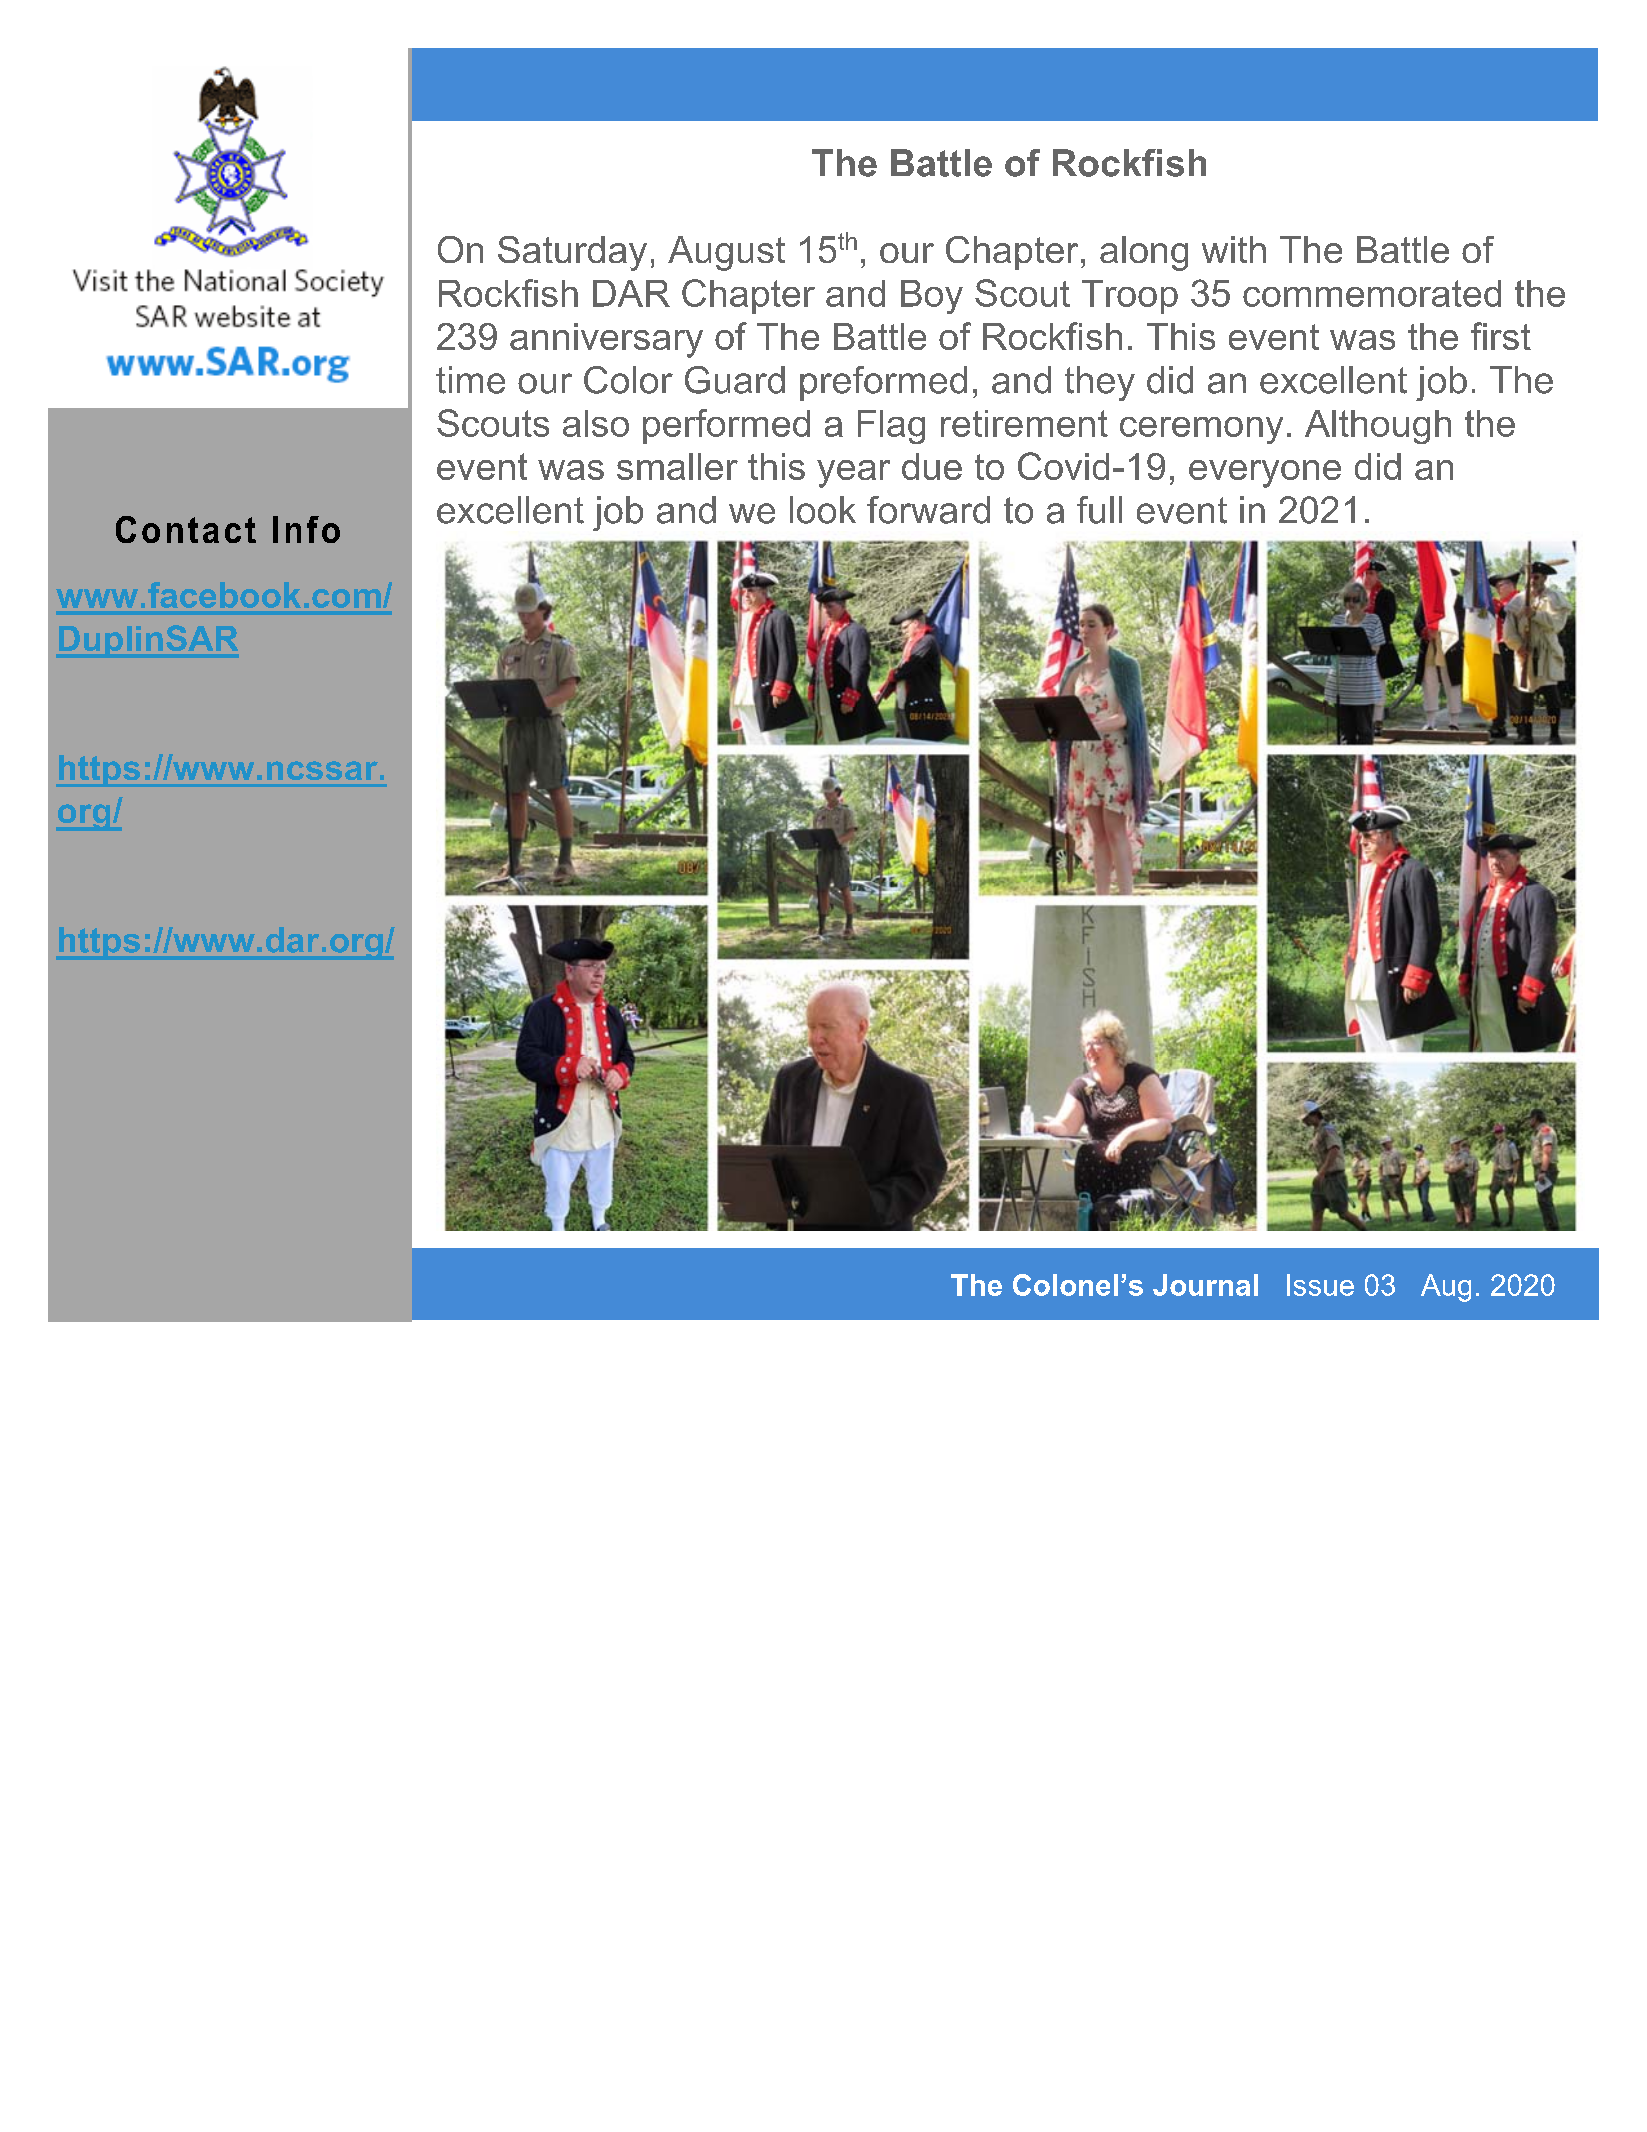 The image size is (1647, 2132). What do you see at coordinates (1099, 510) in the screenshot?
I see `full` at bounding box center [1099, 510].
